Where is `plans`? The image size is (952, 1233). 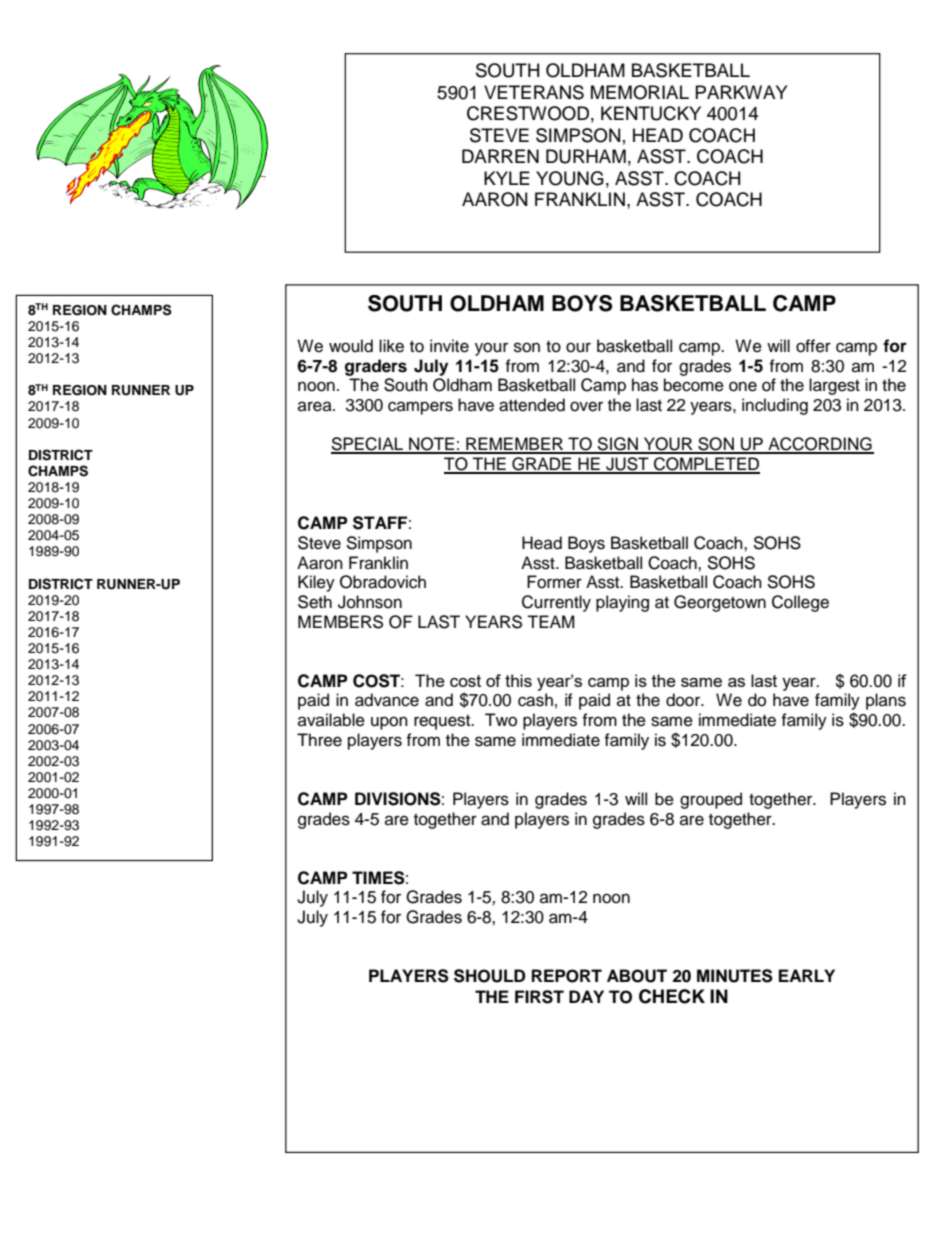
plans is located at coordinates (886, 701).
